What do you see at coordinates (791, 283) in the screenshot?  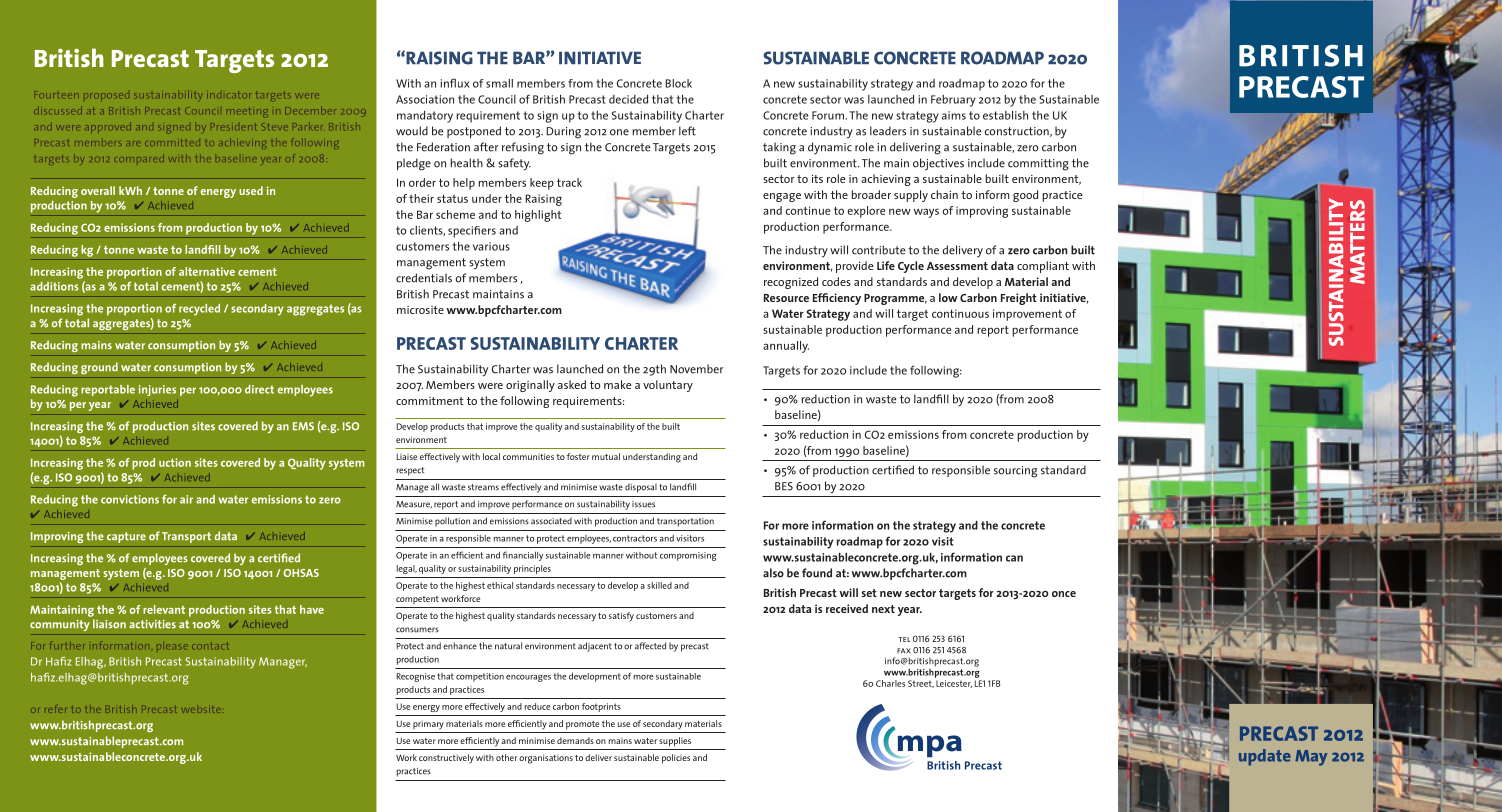 I see `recognized` at bounding box center [791, 283].
